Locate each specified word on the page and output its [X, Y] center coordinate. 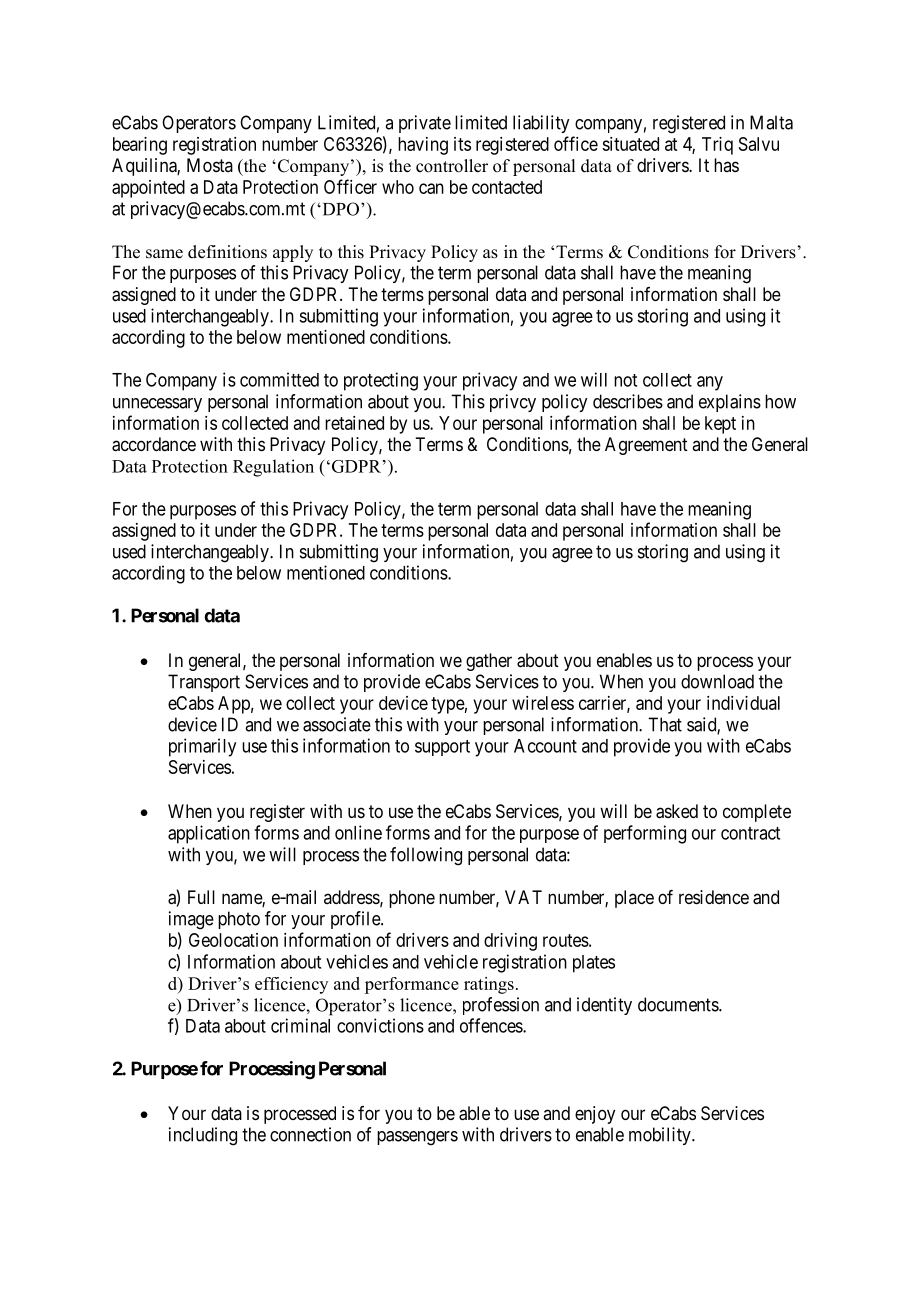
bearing [140, 146]
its [462, 144]
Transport [204, 683]
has [726, 165]
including [203, 1136]
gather [489, 662]
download [717, 681]
